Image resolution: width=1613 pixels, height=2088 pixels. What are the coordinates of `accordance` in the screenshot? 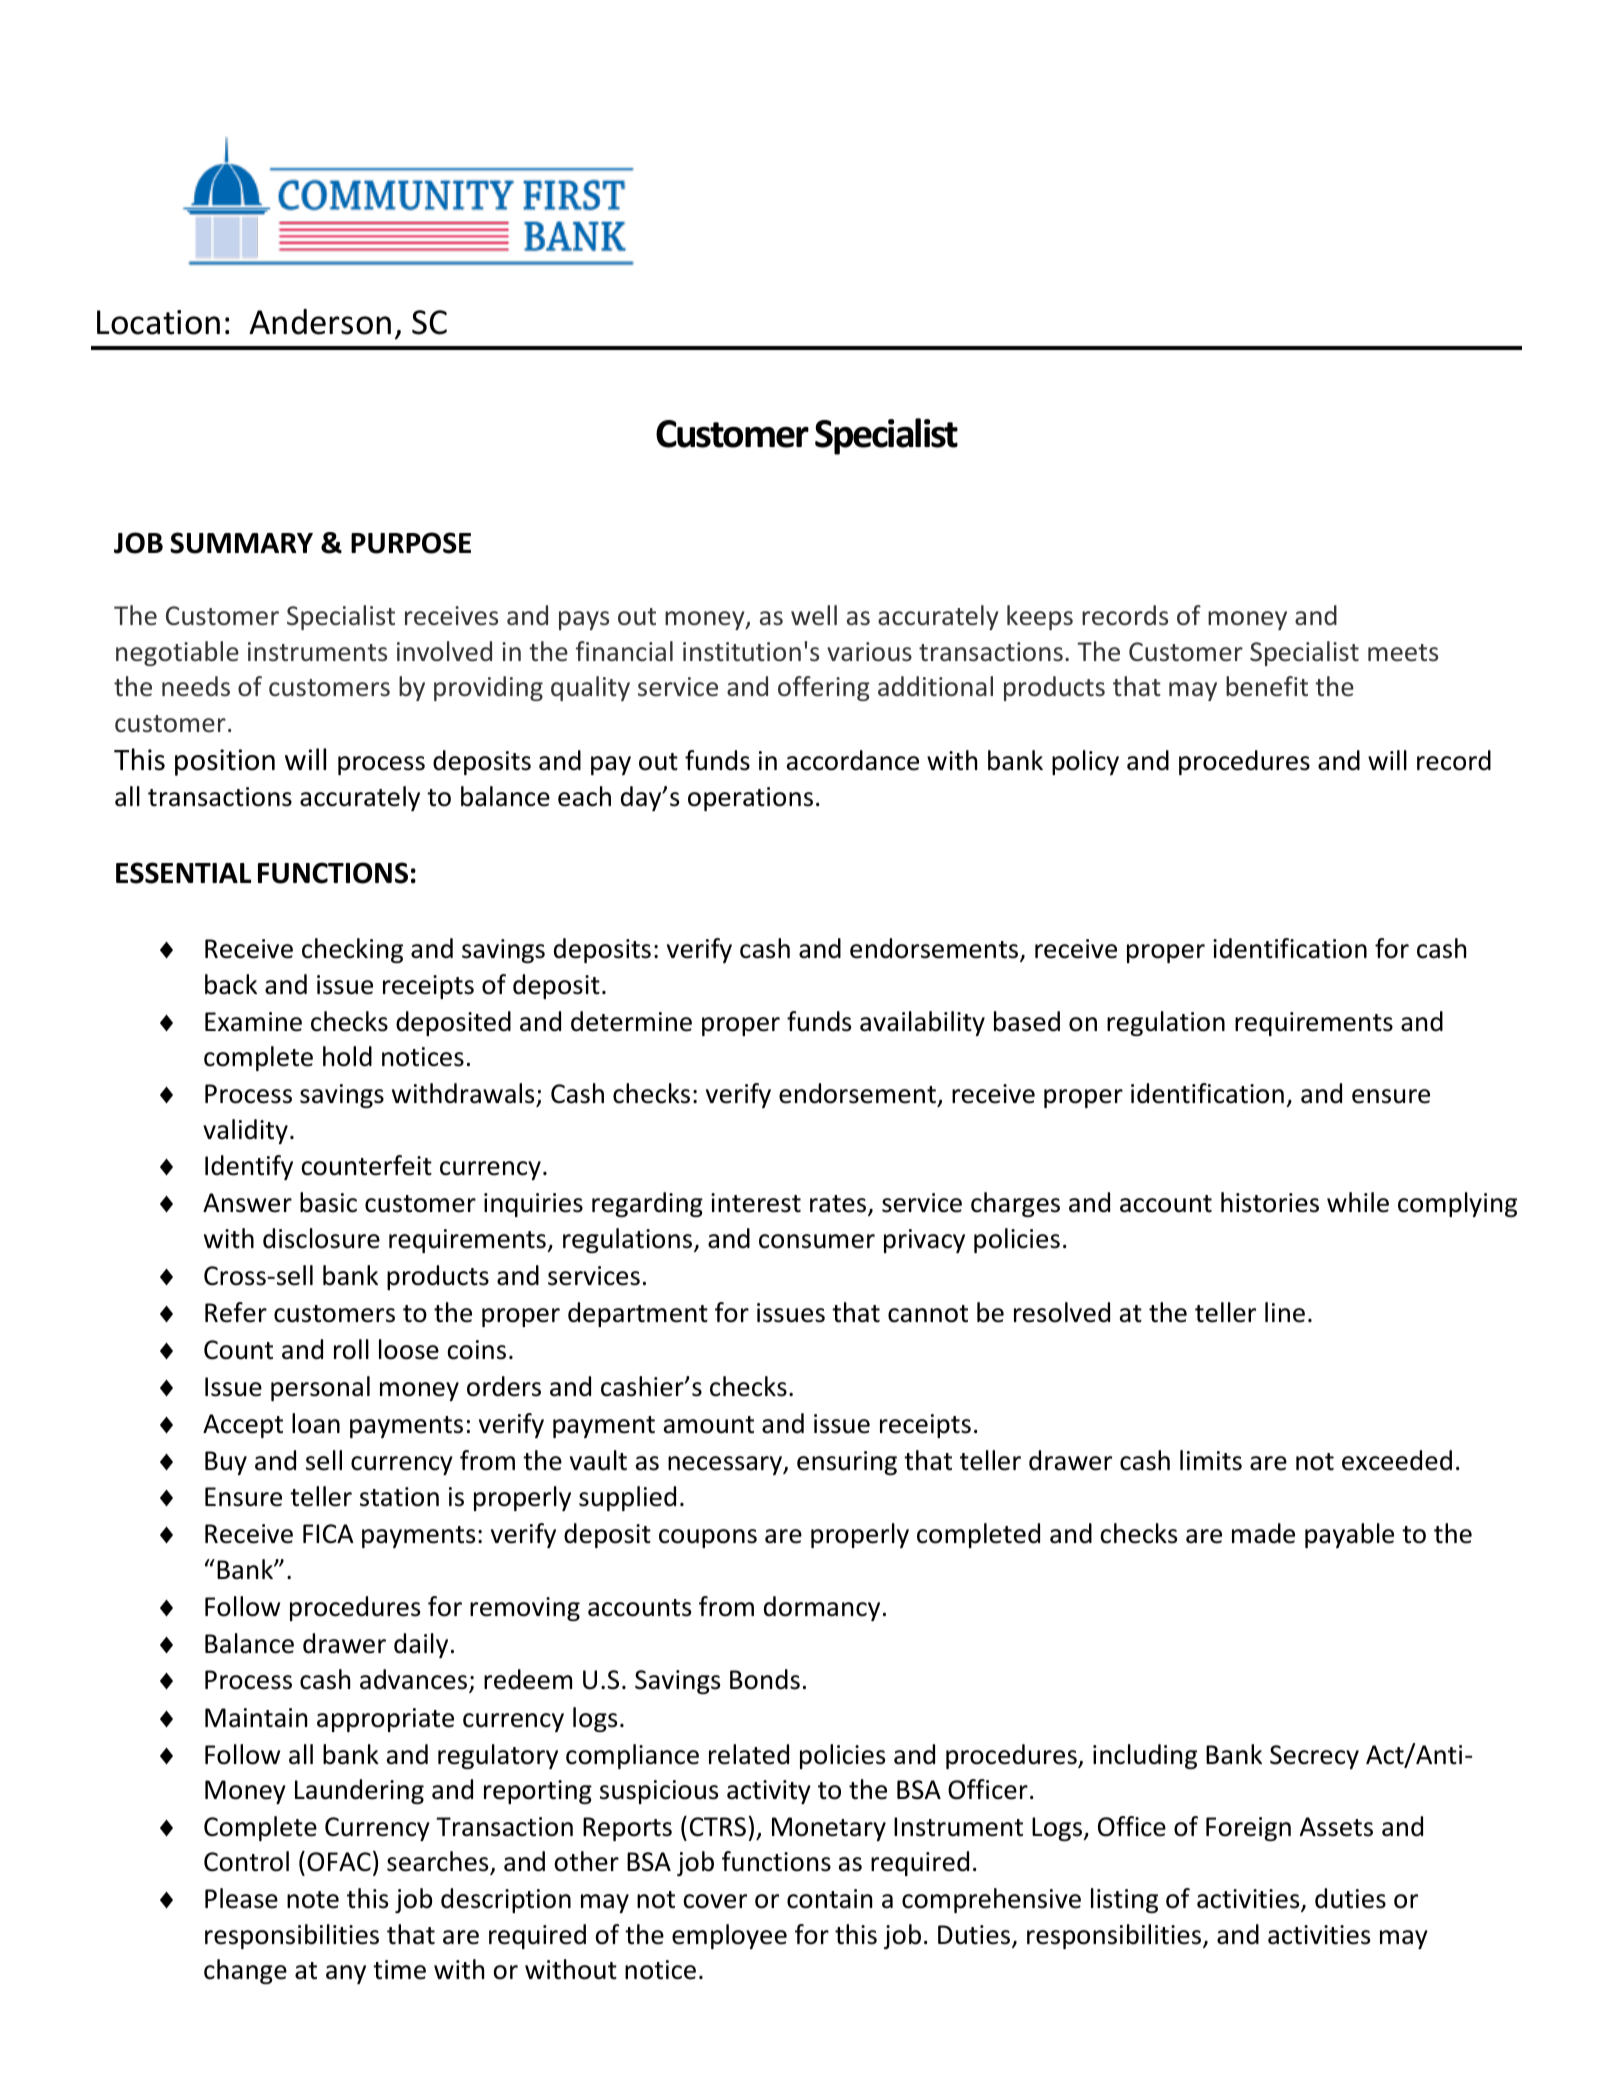 It's located at (853, 760).
